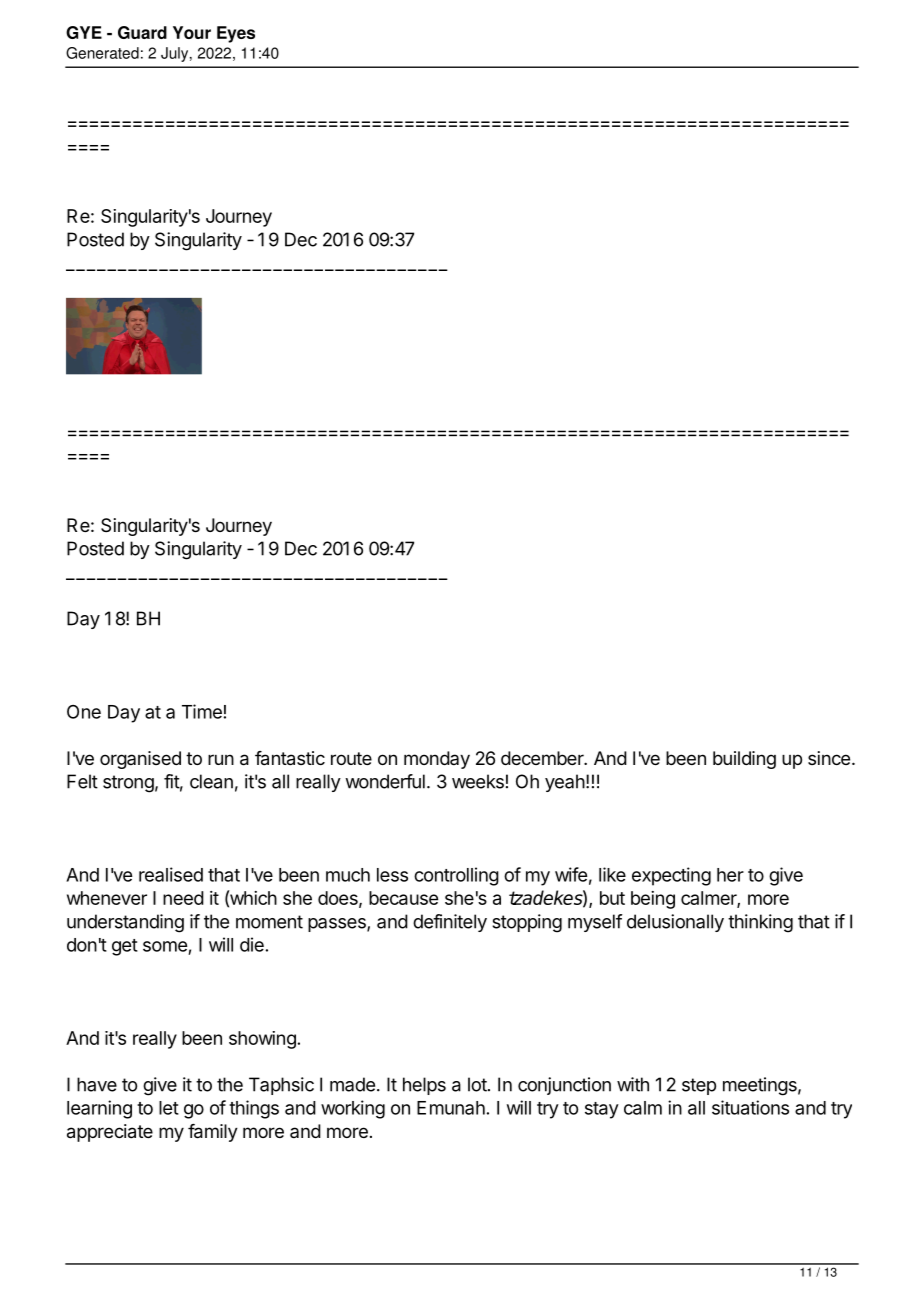 This page has width=924, height=1308. I want to click on need, so click(183, 898).
